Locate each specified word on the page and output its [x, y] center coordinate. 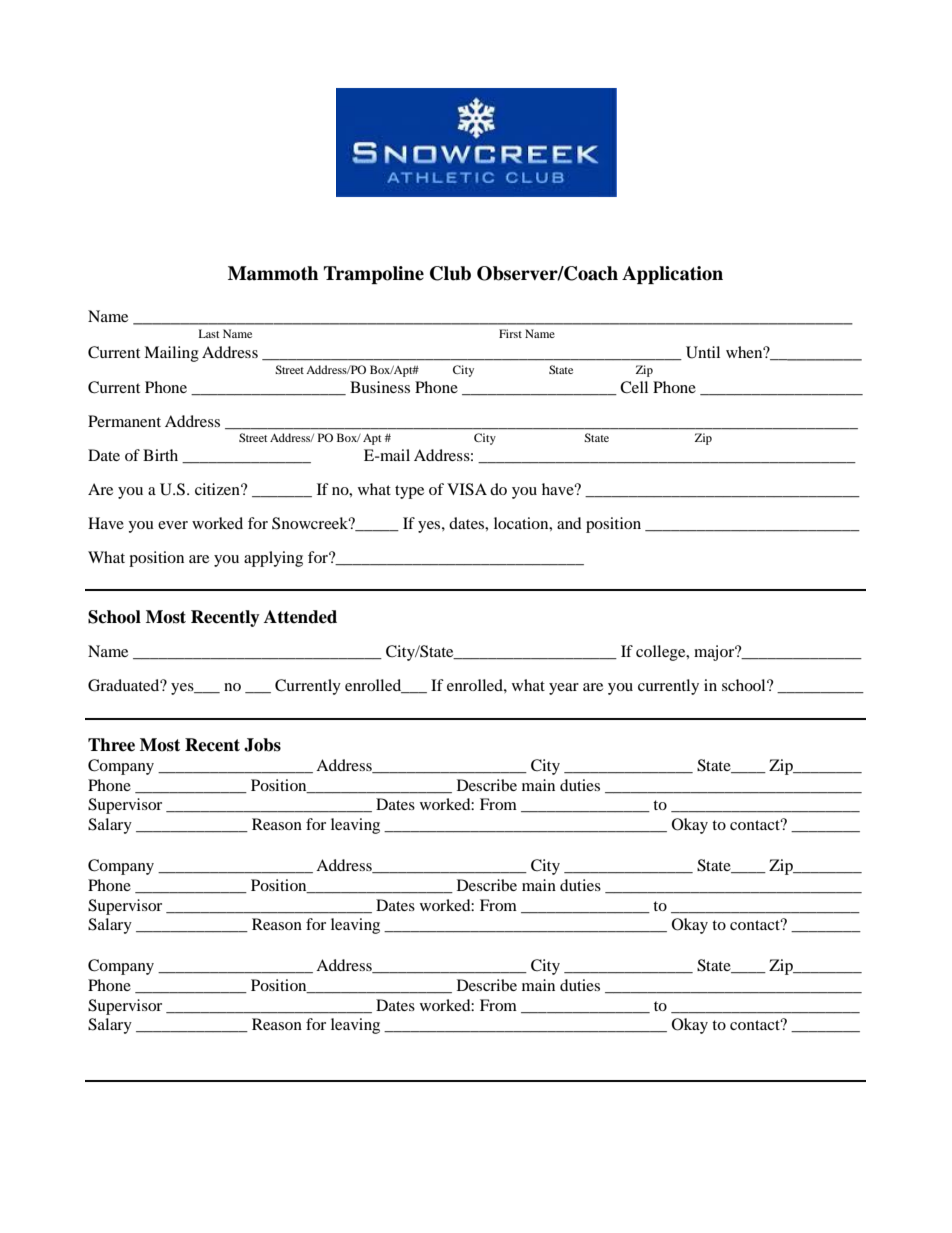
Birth [160, 455]
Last [209, 333]
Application [672, 275]
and [569, 523]
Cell [634, 387]
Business [380, 387]
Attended [300, 617]
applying [273, 559]
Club [450, 273]
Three [111, 745]
